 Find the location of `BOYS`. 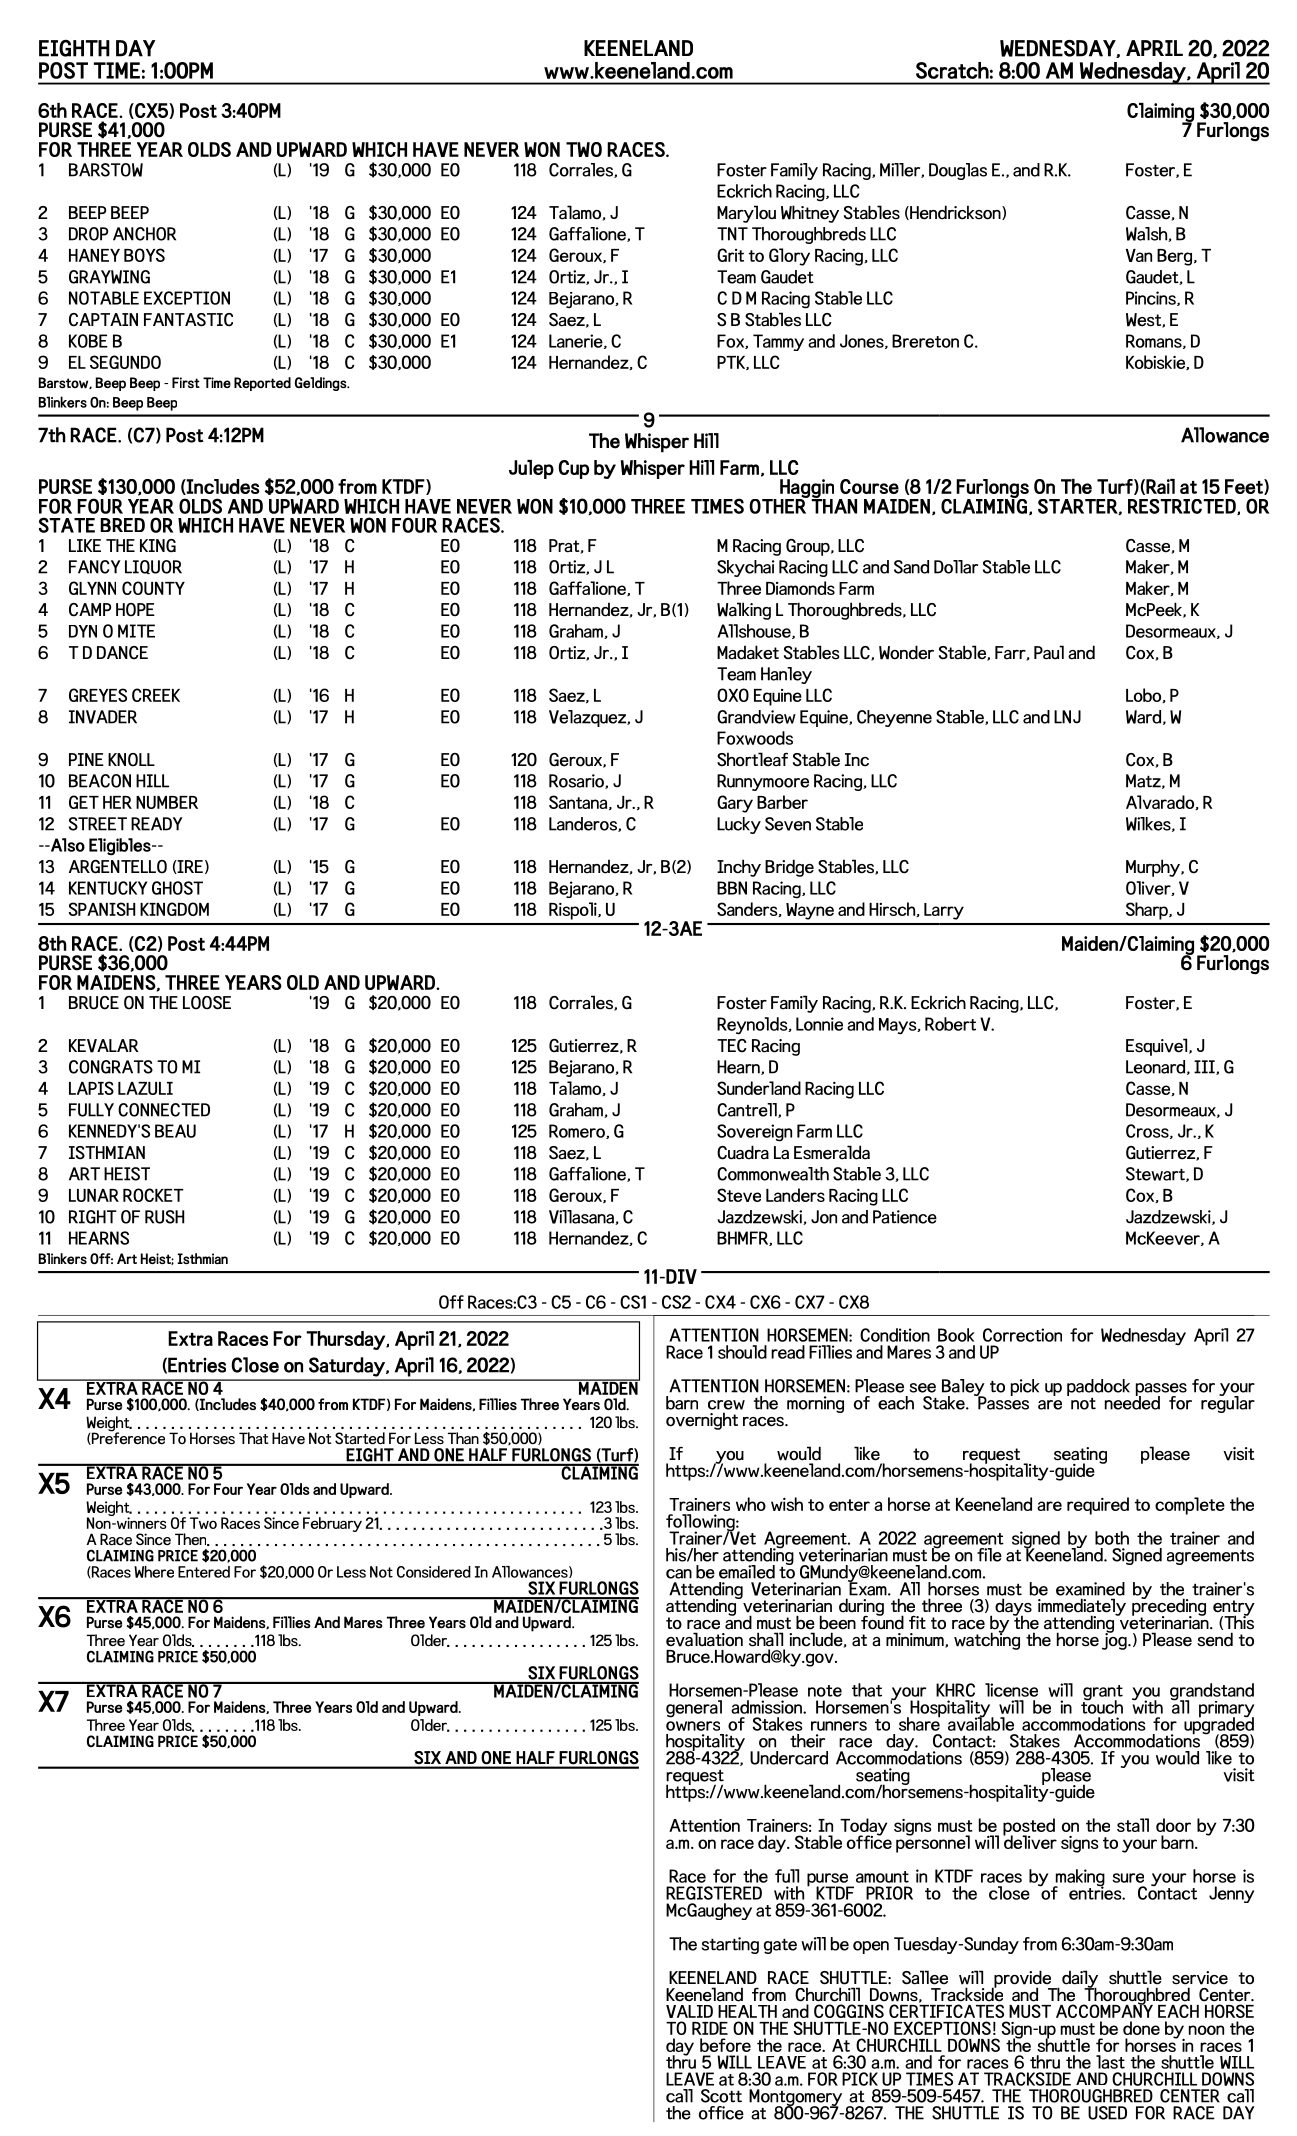

BOYS is located at coordinates (144, 255).
